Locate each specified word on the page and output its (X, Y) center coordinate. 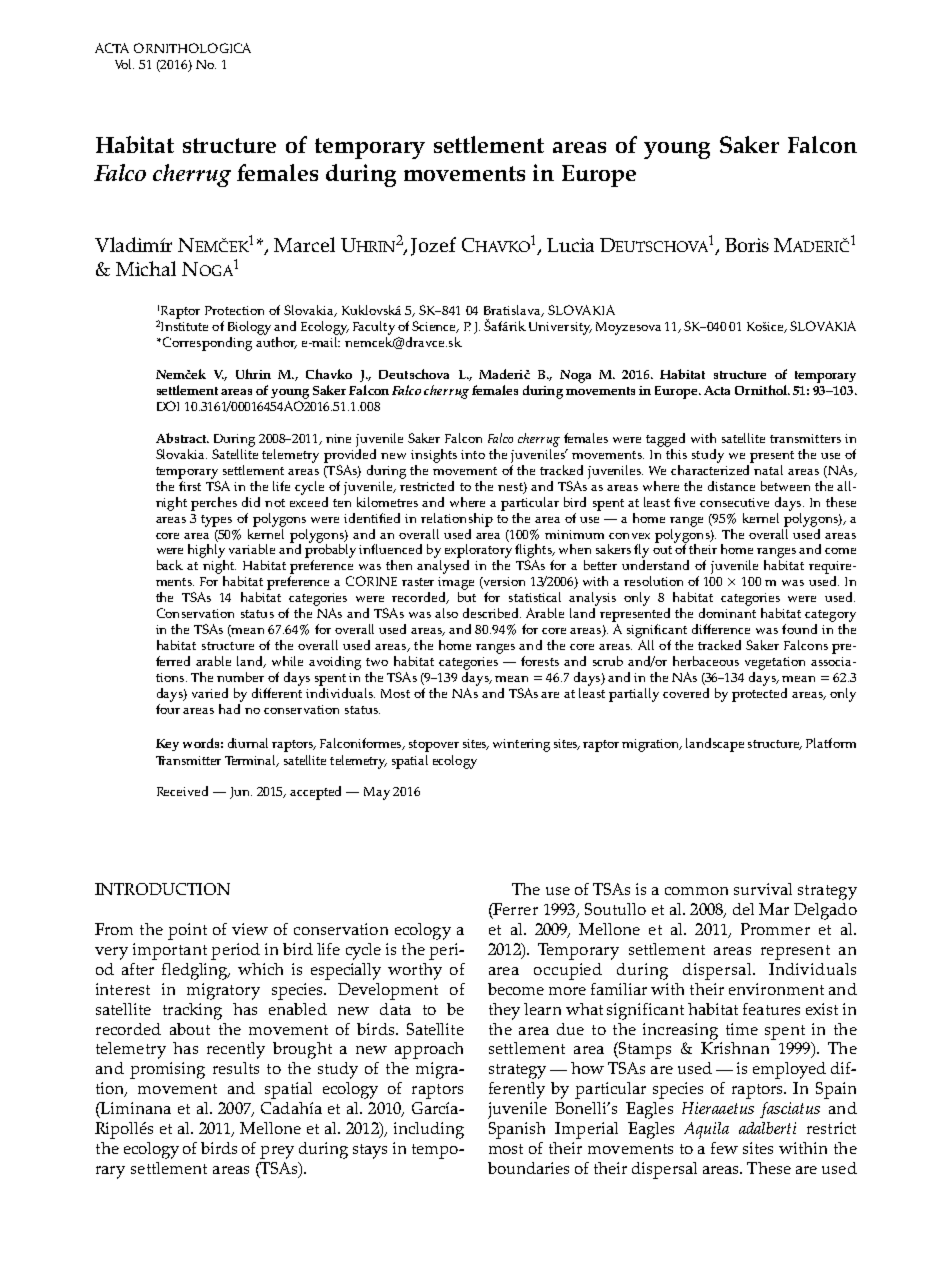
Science (435, 327)
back (170, 565)
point (187, 931)
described (492, 613)
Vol (124, 64)
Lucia (570, 245)
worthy (415, 971)
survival (763, 889)
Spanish (517, 1130)
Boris (747, 245)
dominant (727, 613)
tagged (665, 440)
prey (277, 1152)
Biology (249, 328)
